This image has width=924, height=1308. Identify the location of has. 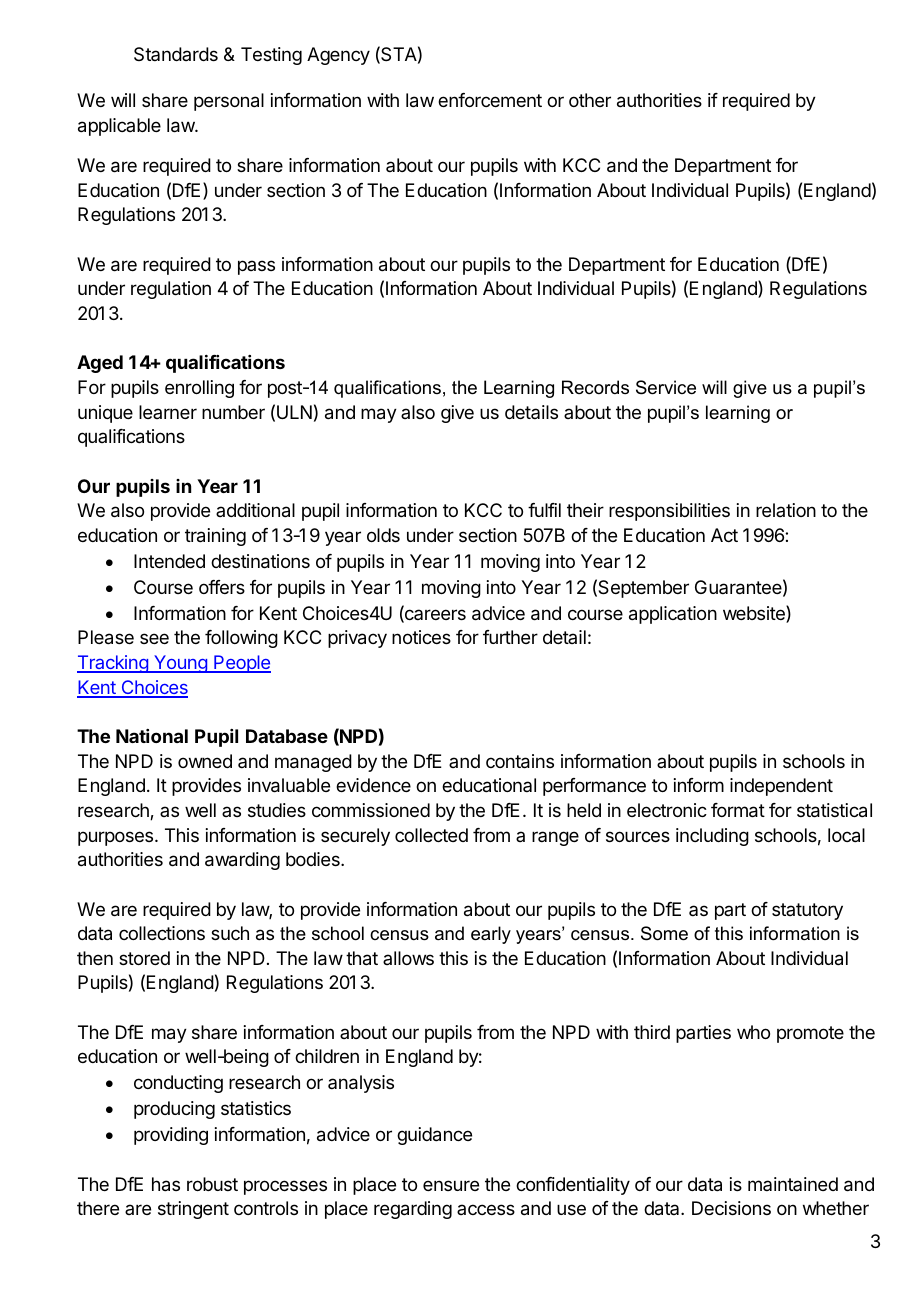
(166, 1184).
